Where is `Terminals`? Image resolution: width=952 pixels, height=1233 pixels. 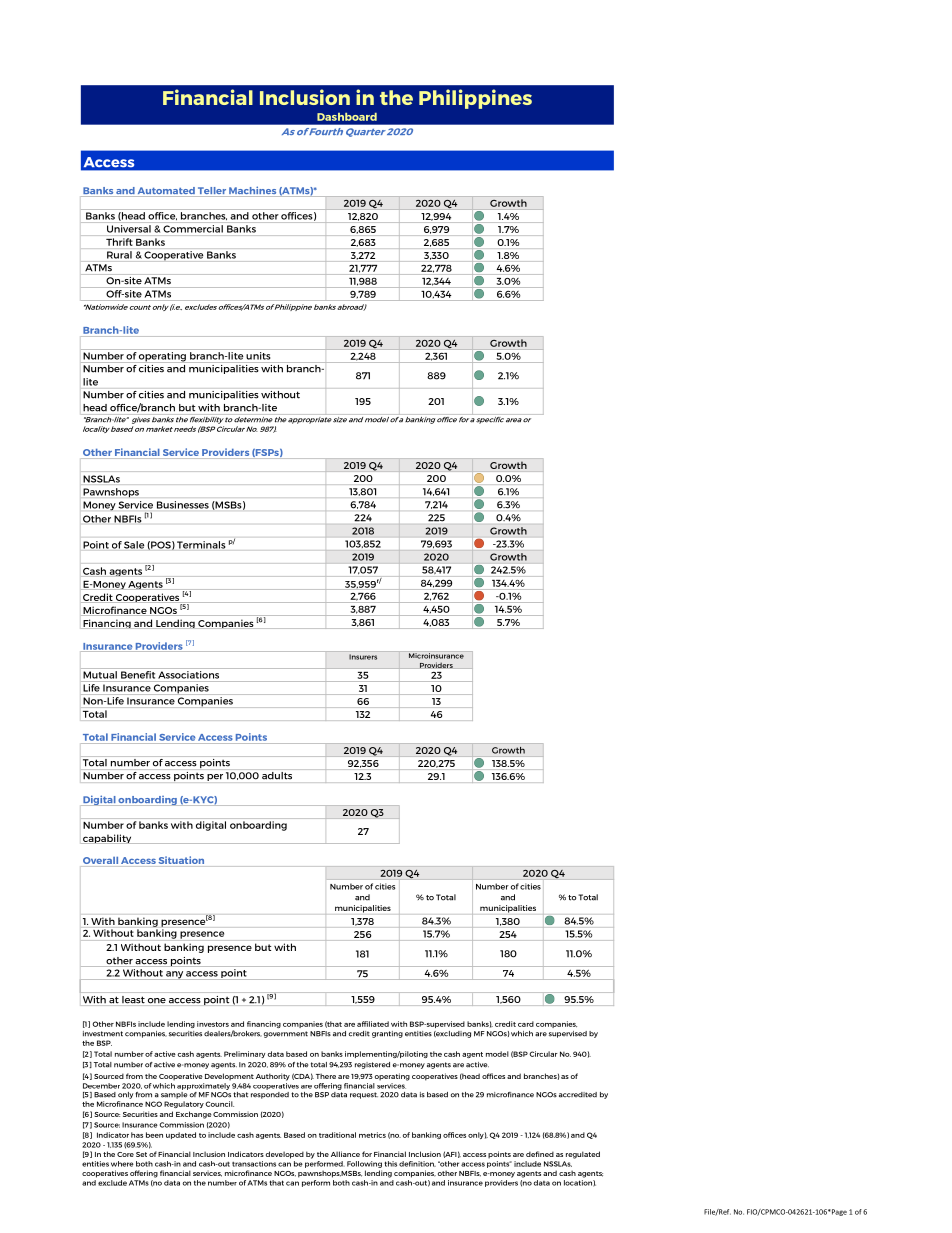 Terminals is located at coordinates (201, 545).
